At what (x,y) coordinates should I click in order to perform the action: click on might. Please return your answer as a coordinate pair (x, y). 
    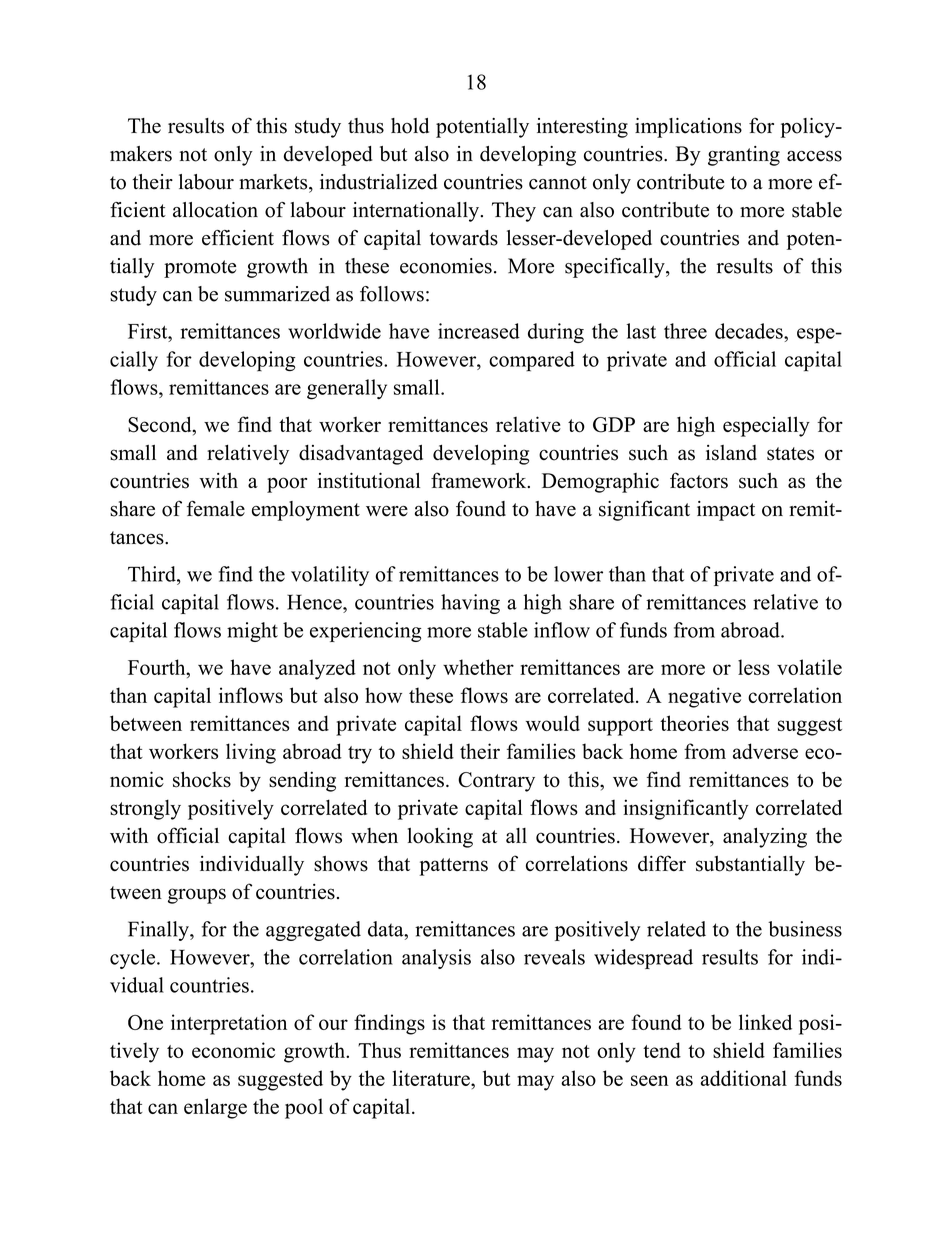
    Looking at the image, I should click on (252, 632).
